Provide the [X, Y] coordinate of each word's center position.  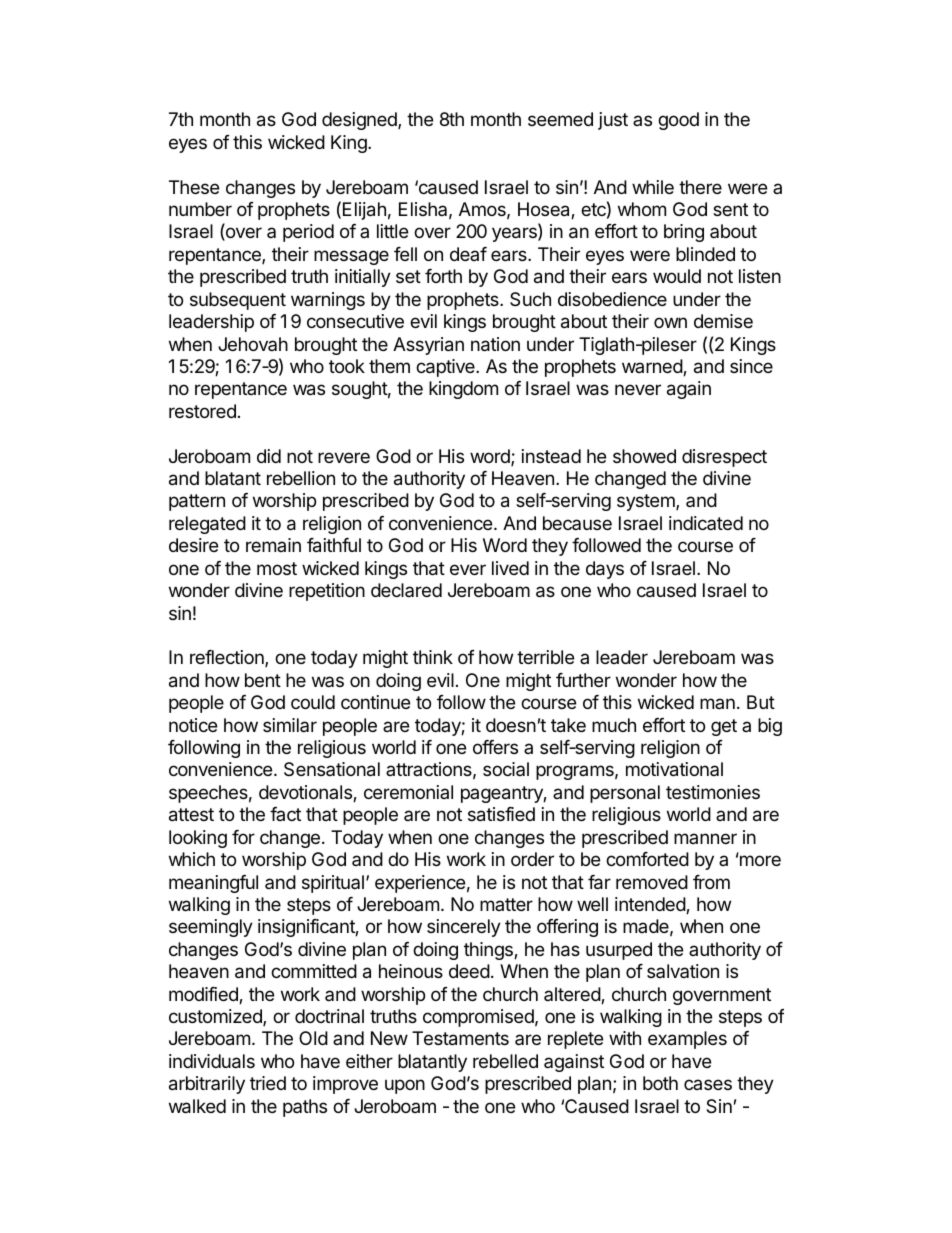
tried [268, 1083]
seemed [560, 119]
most [277, 568]
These [194, 187]
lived [510, 568]
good [678, 121]
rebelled [505, 1061]
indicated [706, 523]
